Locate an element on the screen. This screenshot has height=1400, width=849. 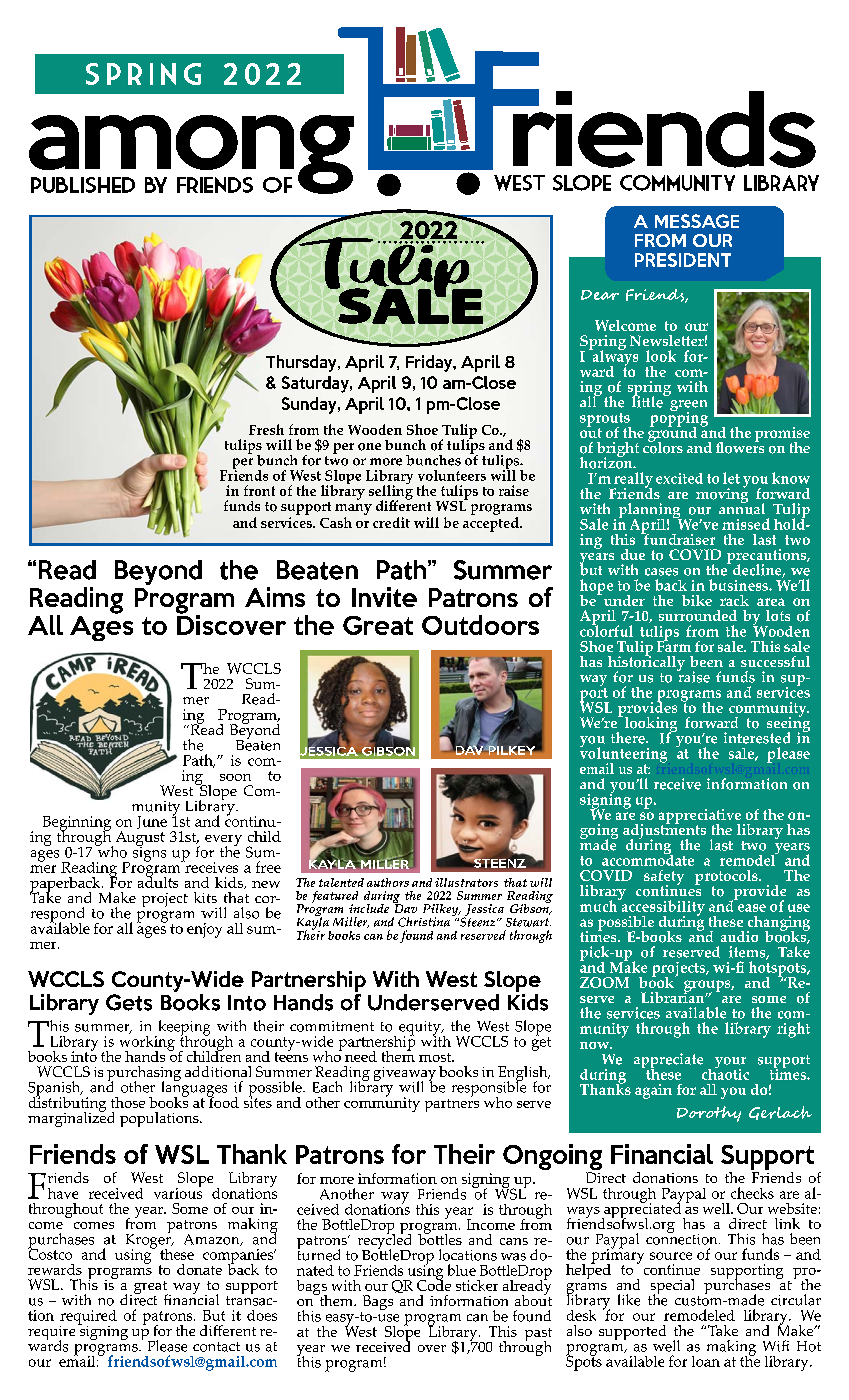
PRESIDENT is located at coordinates (683, 260).
